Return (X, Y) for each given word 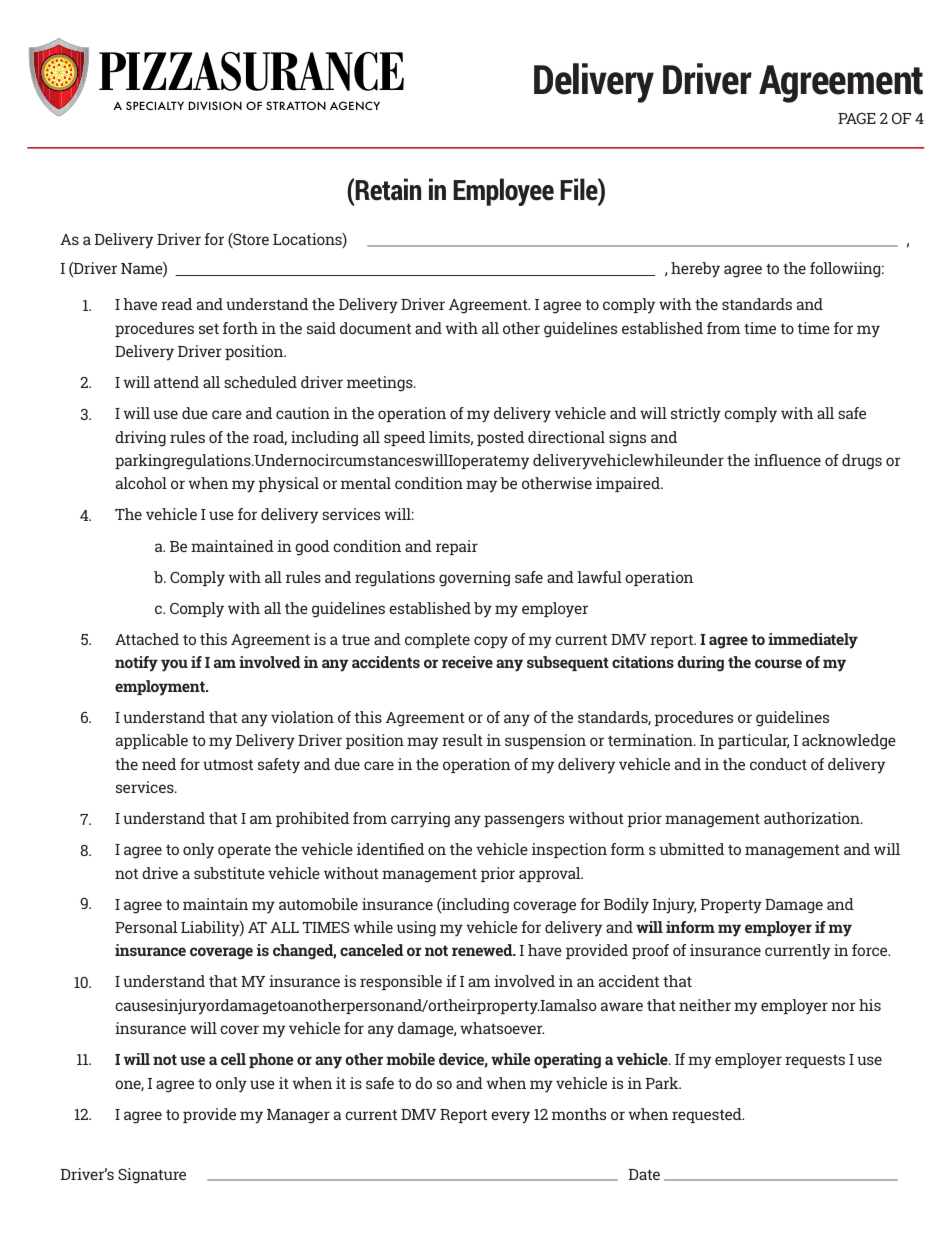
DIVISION (215, 105)
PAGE (857, 118)
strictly (696, 415)
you (174, 665)
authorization (813, 818)
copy (491, 642)
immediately (813, 641)
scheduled (260, 382)
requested (708, 1115)
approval (551, 874)
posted (500, 438)
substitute (229, 873)
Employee (503, 192)
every (510, 1117)
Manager (298, 1116)
